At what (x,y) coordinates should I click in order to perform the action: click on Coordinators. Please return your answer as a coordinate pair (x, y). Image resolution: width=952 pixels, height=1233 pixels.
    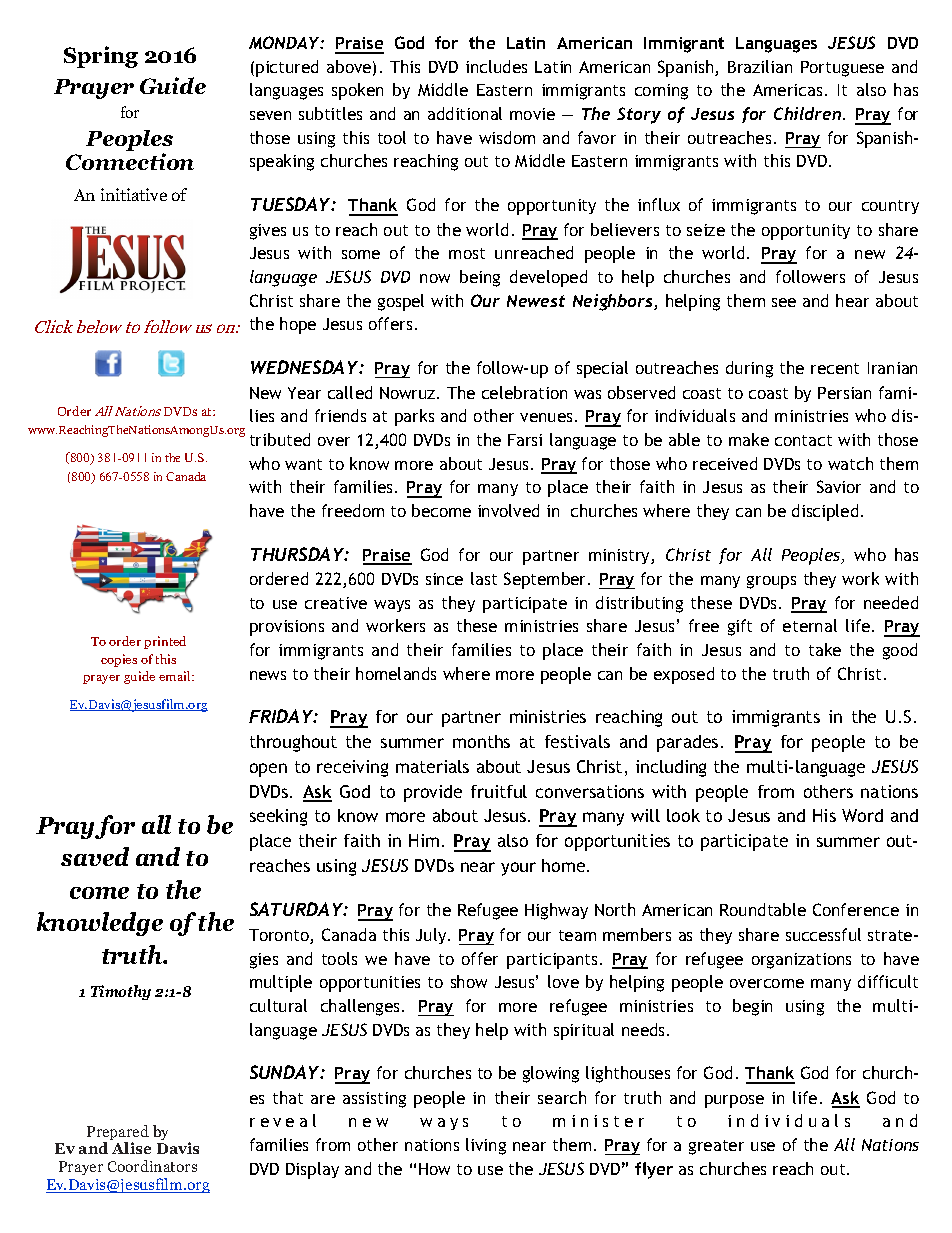
    Looking at the image, I should click on (152, 1166).
